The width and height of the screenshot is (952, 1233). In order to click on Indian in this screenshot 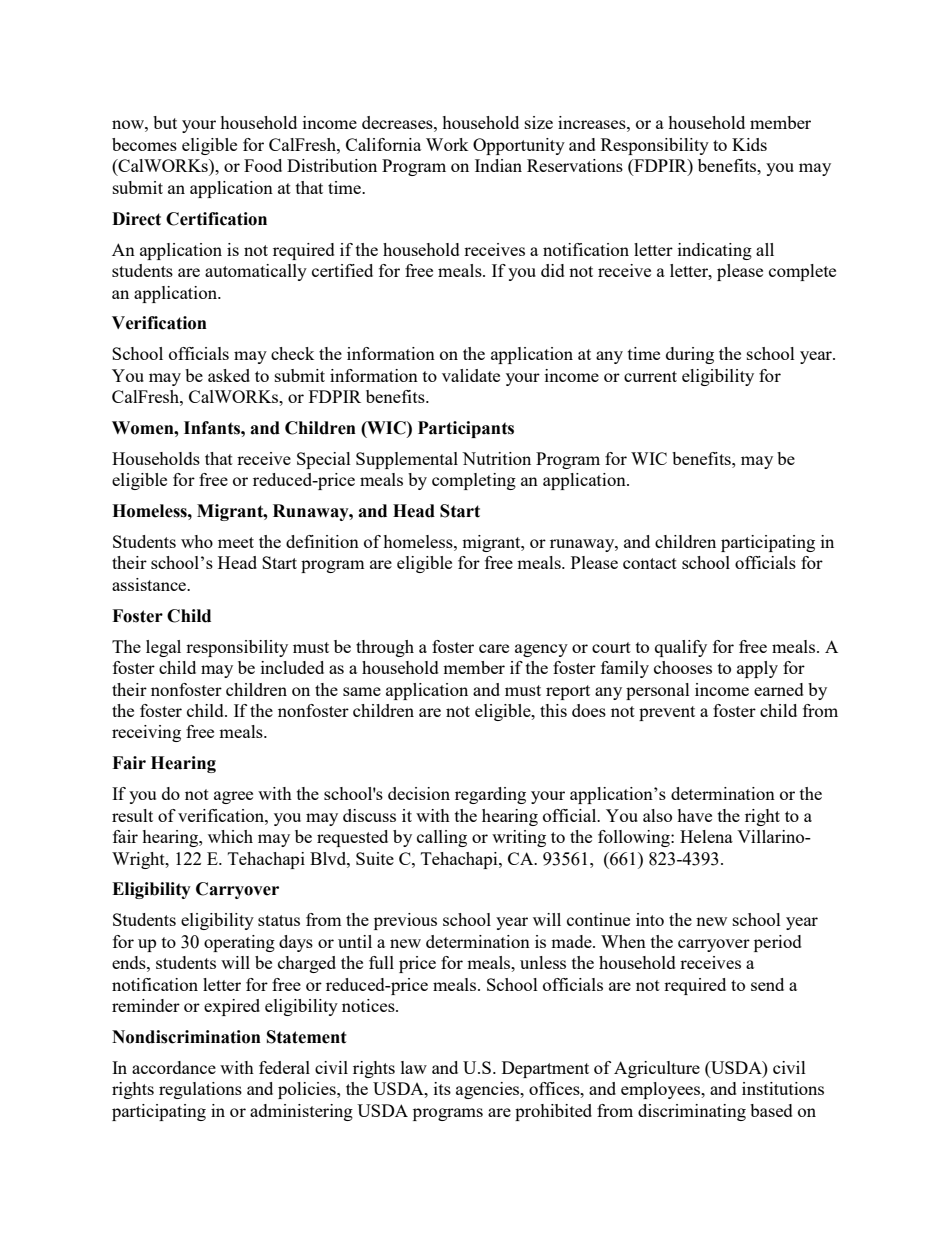, I will do `click(498, 165)`.
